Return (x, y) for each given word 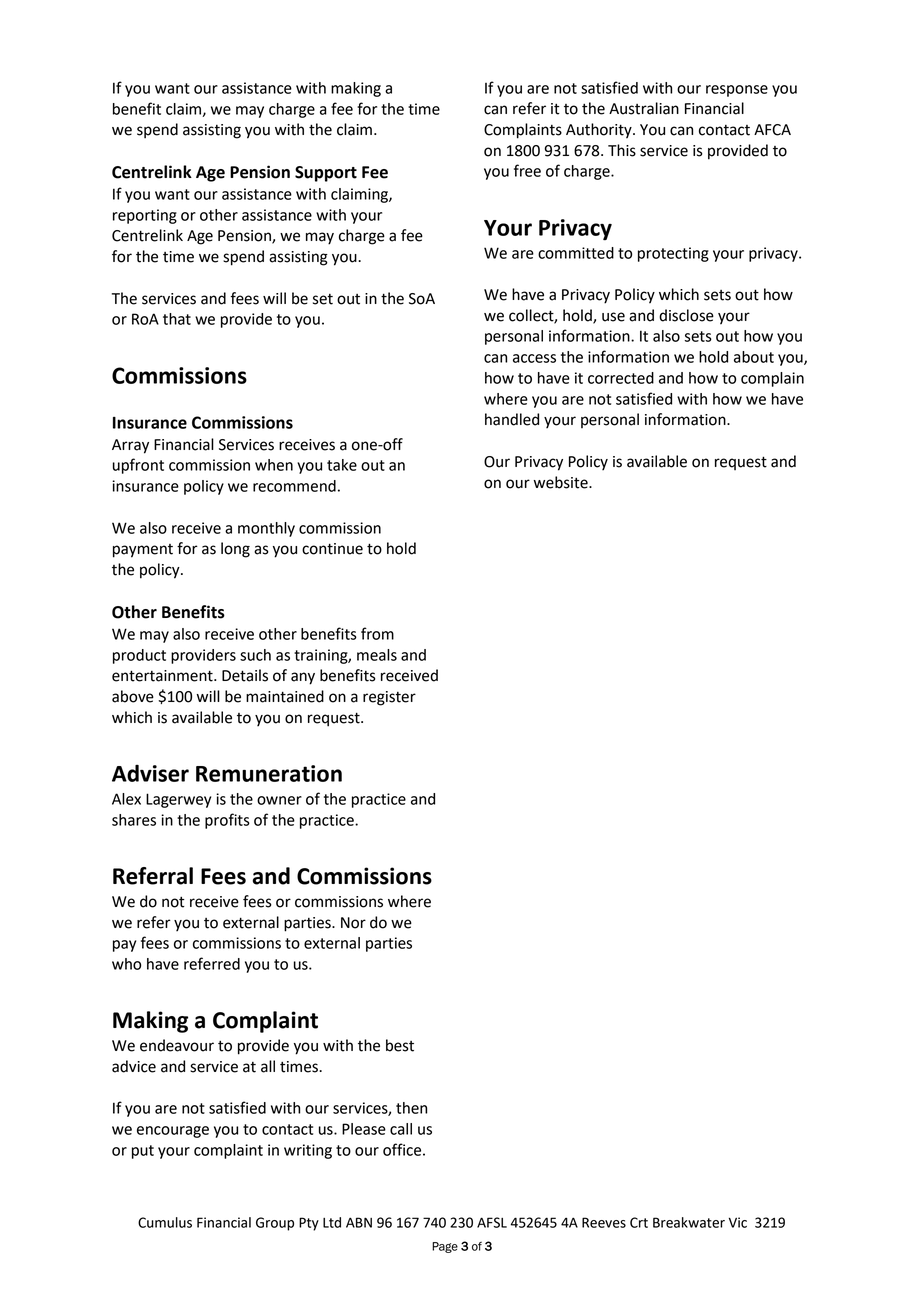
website (562, 482)
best (400, 1045)
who (126, 964)
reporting (145, 216)
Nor (353, 923)
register (389, 698)
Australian (644, 108)
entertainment (163, 676)
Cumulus (165, 1222)
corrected (621, 378)
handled (512, 419)
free (527, 170)
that (177, 319)
